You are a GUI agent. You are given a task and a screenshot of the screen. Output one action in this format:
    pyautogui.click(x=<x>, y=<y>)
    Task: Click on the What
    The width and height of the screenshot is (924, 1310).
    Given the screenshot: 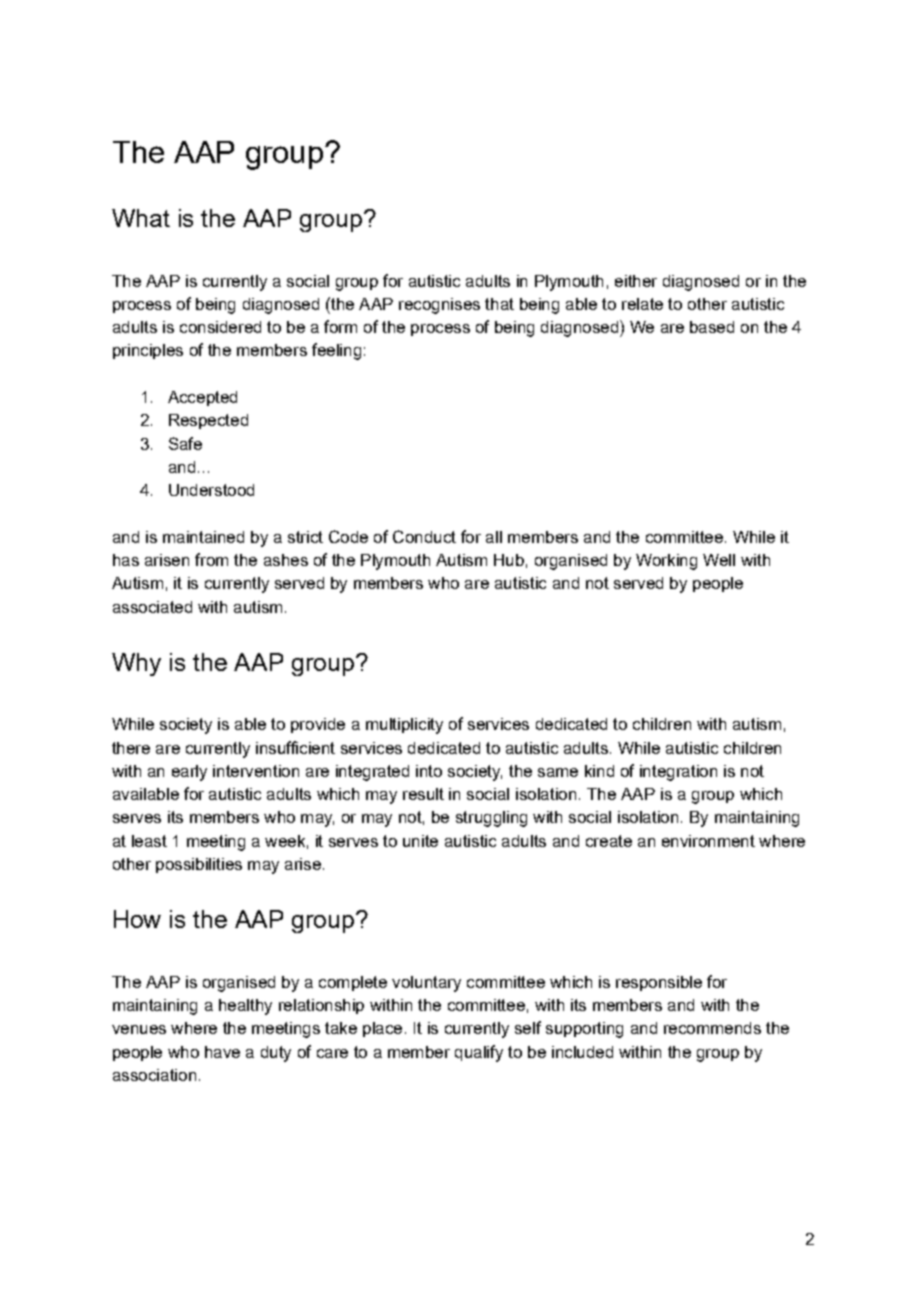 What is the action you would take?
    pyautogui.click(x=141, y=218)
